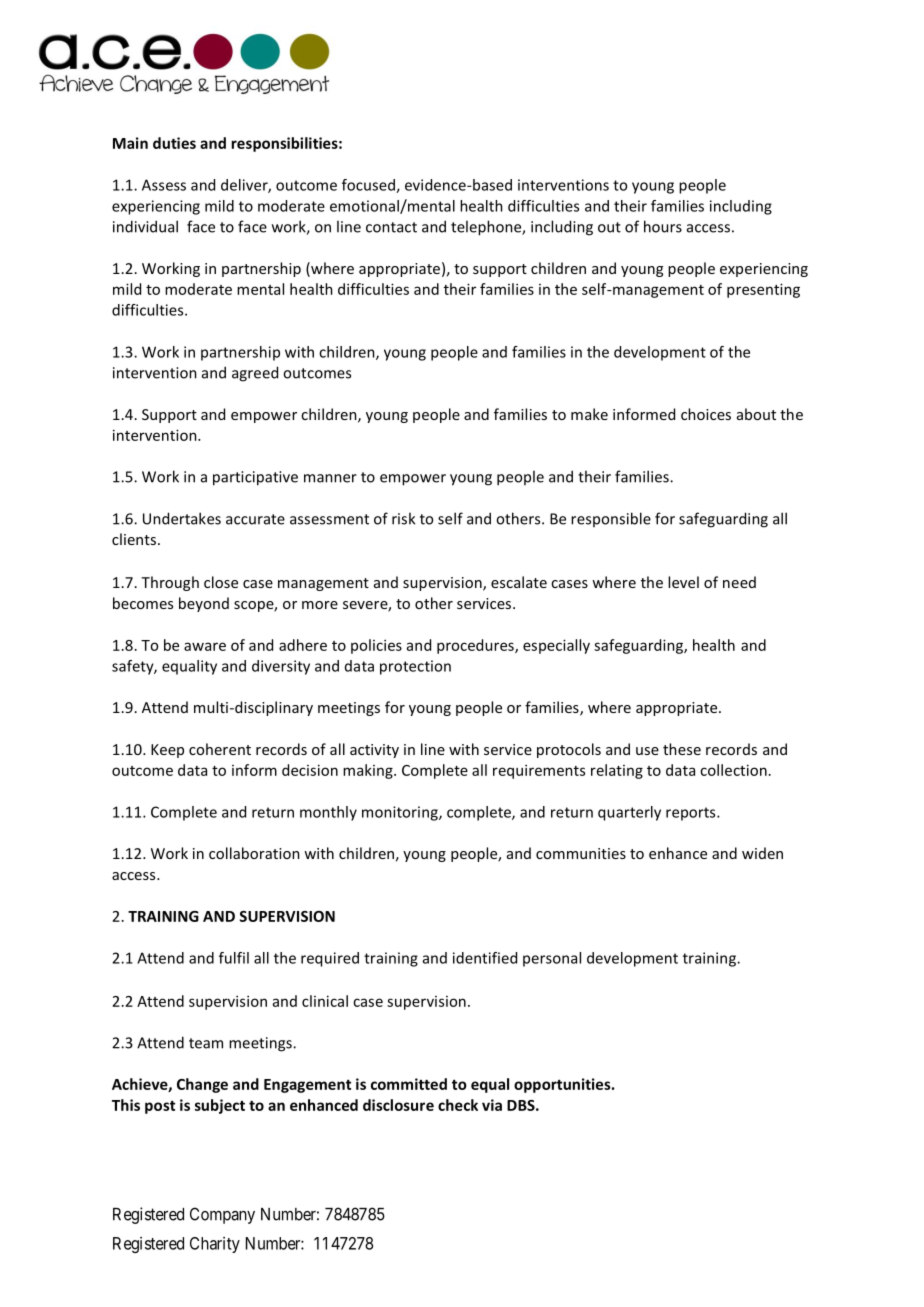  What do you see at coordinates (182, 518) in the document?
I see `Undertakes` at bounding box center [182, 518].
